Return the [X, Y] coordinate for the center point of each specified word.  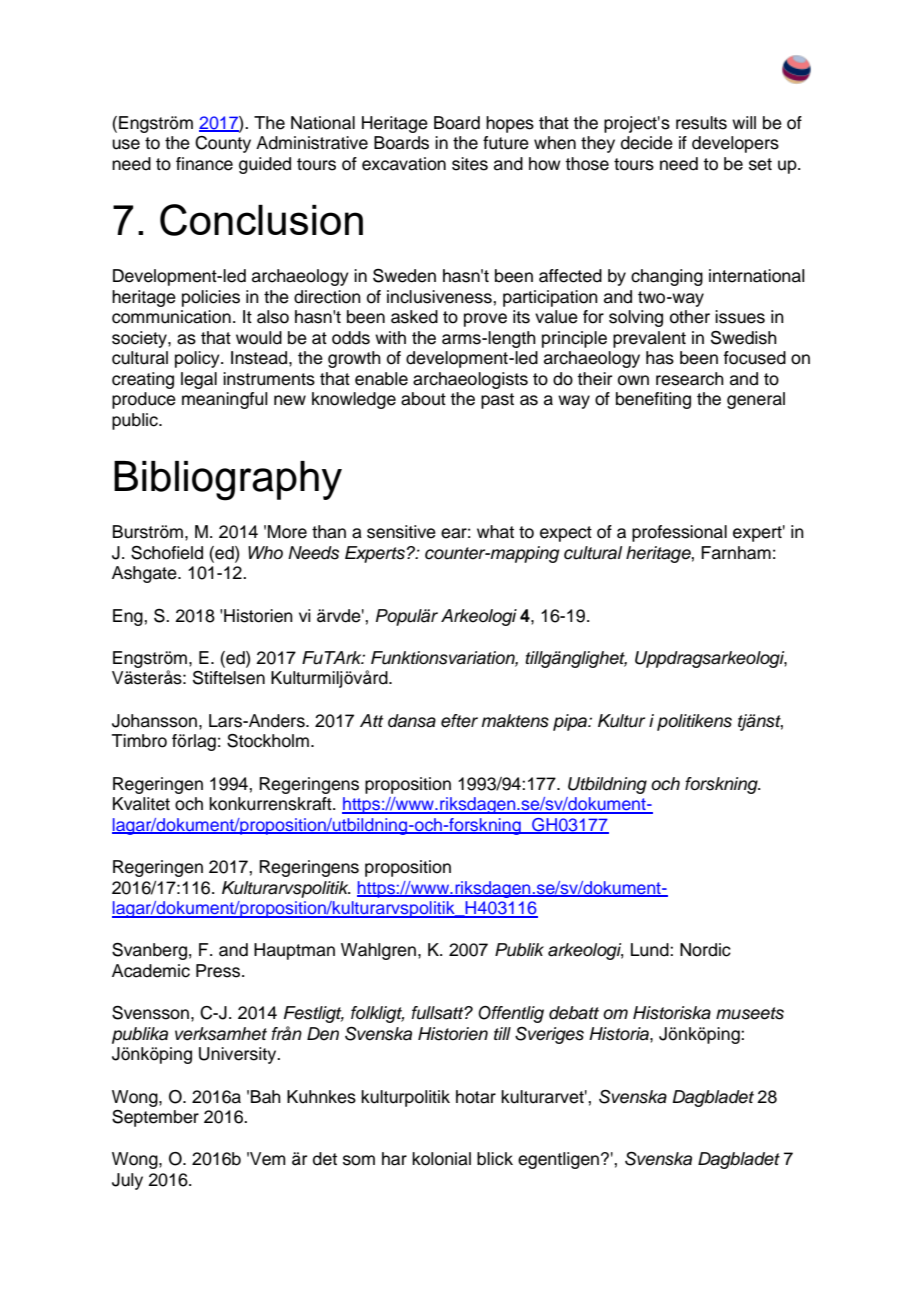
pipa [571, 722]
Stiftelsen [229, 678]
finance [204, 164]
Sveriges [549, 1035]
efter [459, 721]
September [155, 1118]
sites [470, 164]
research [690, 379]
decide [647, 143]
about [423, 399]
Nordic [705, 950]
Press [218, 971]
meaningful [225, 400]
